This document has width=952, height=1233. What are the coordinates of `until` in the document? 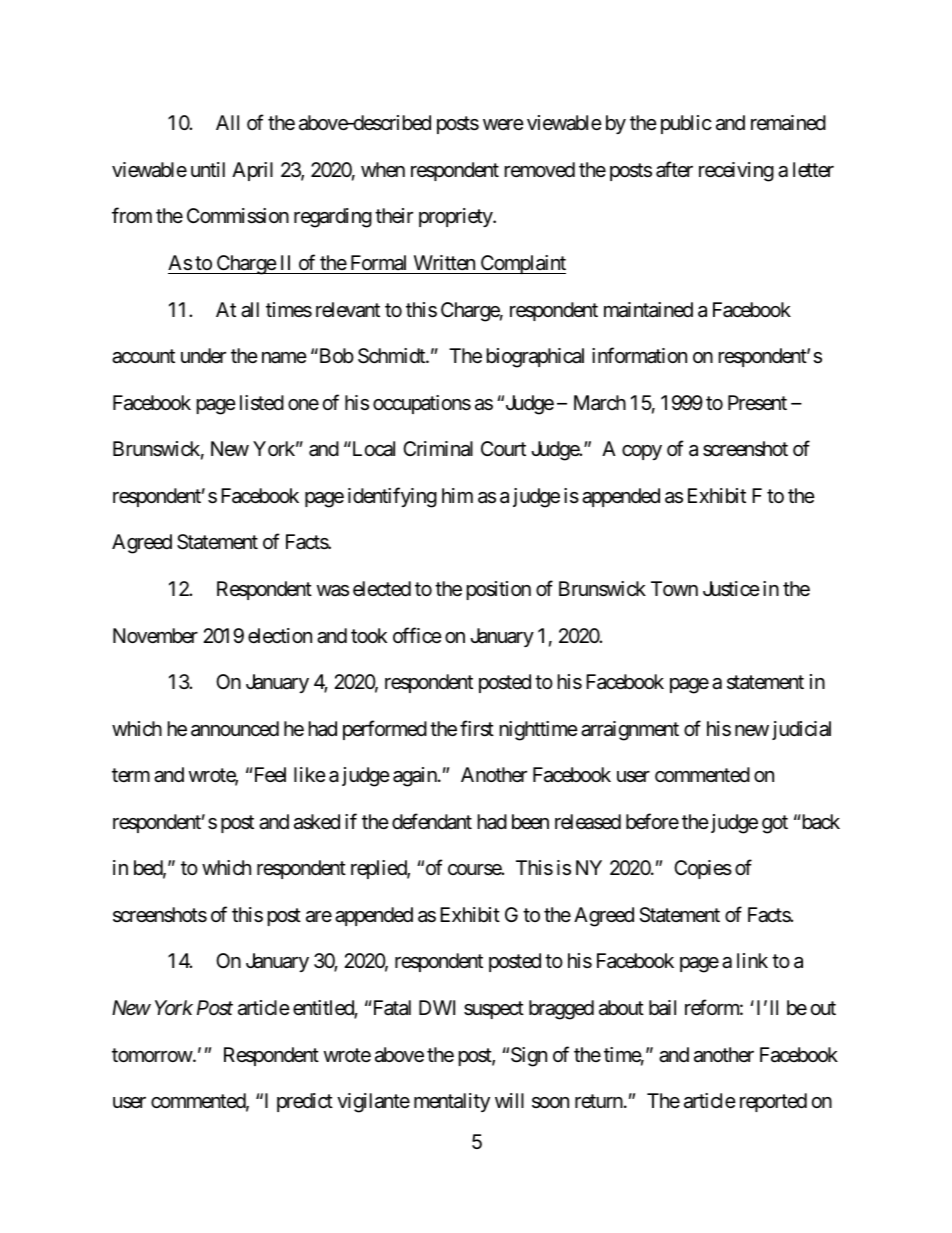 It's located at (208, 169).
